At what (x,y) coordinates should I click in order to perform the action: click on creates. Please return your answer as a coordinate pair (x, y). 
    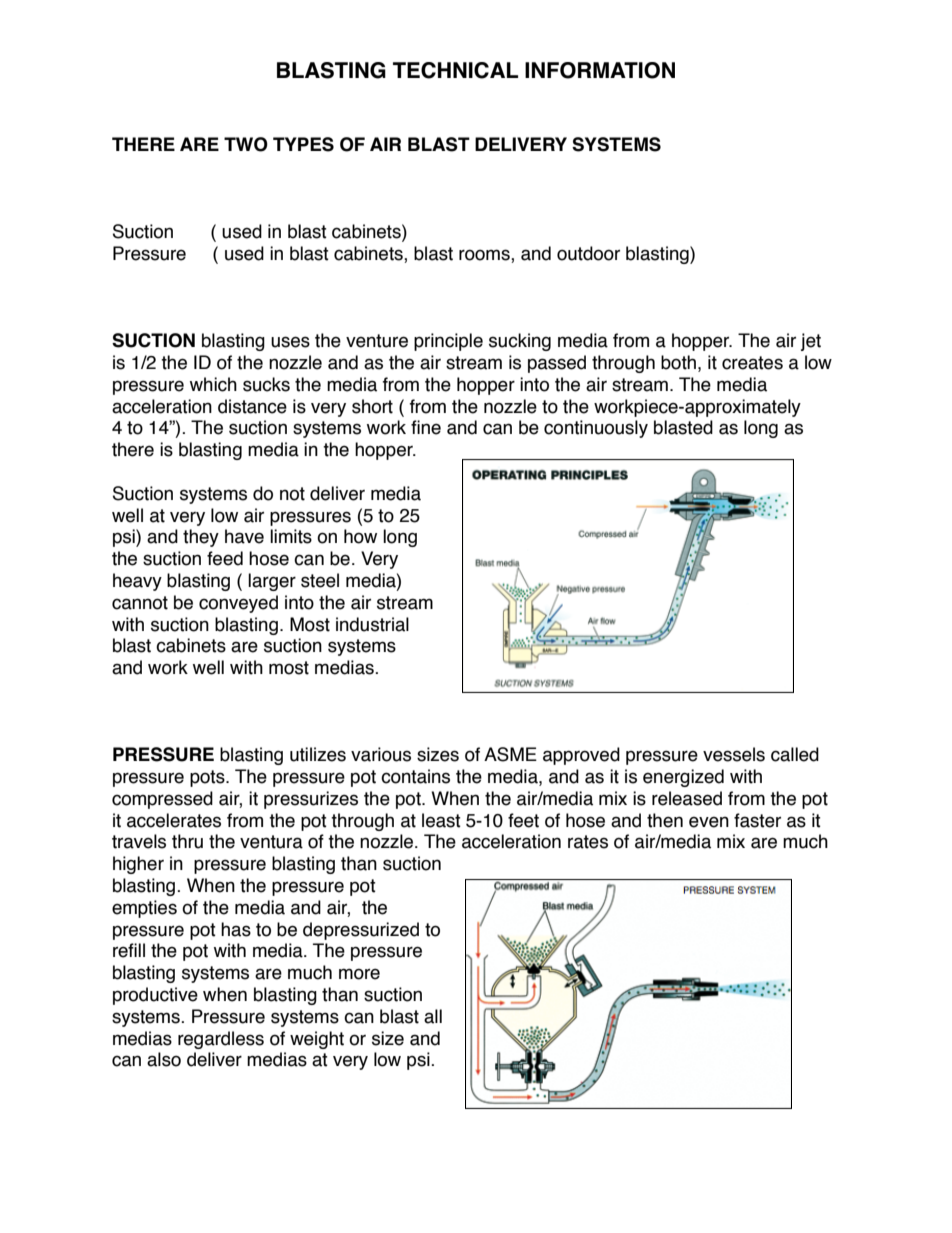
    Looking at the image, I should click on (752, 363).
